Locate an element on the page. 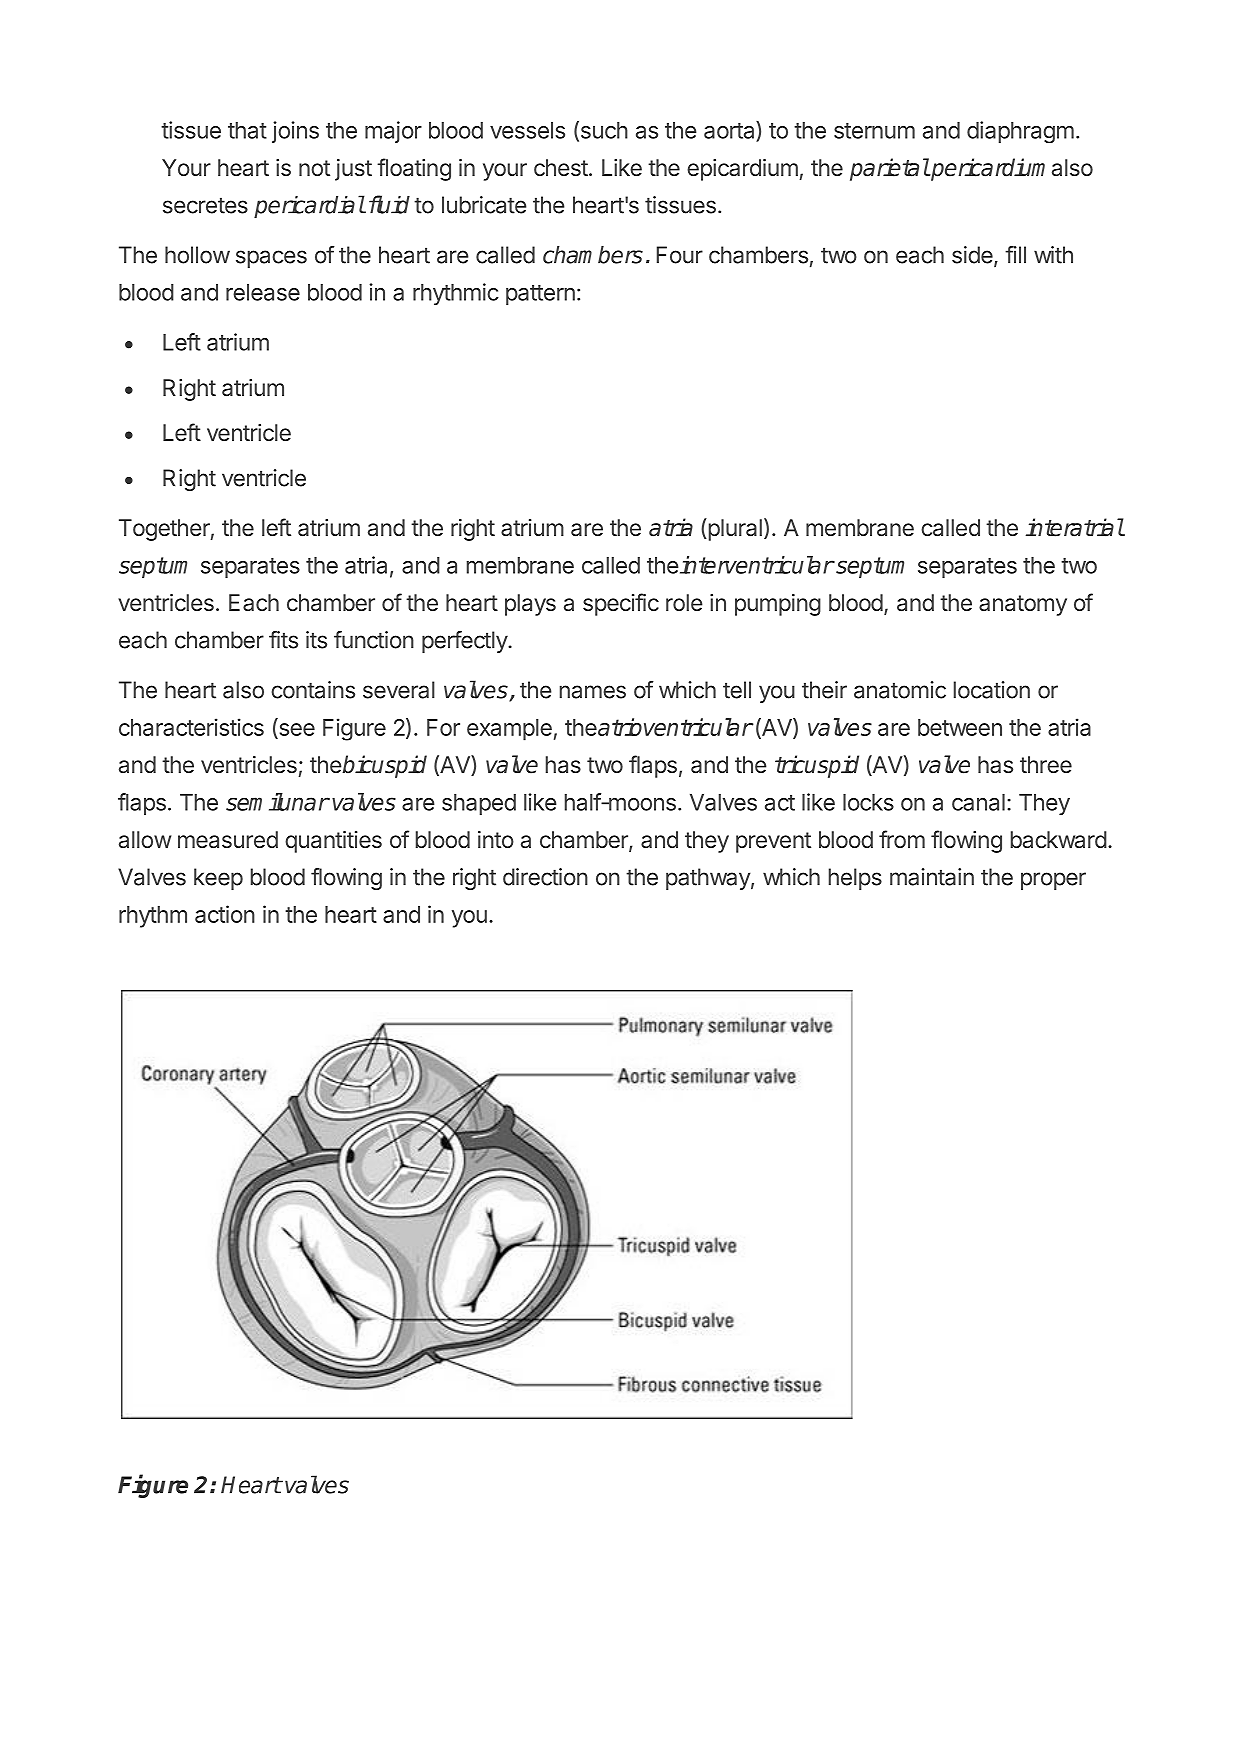  that is located at coordinates (247, 130).
